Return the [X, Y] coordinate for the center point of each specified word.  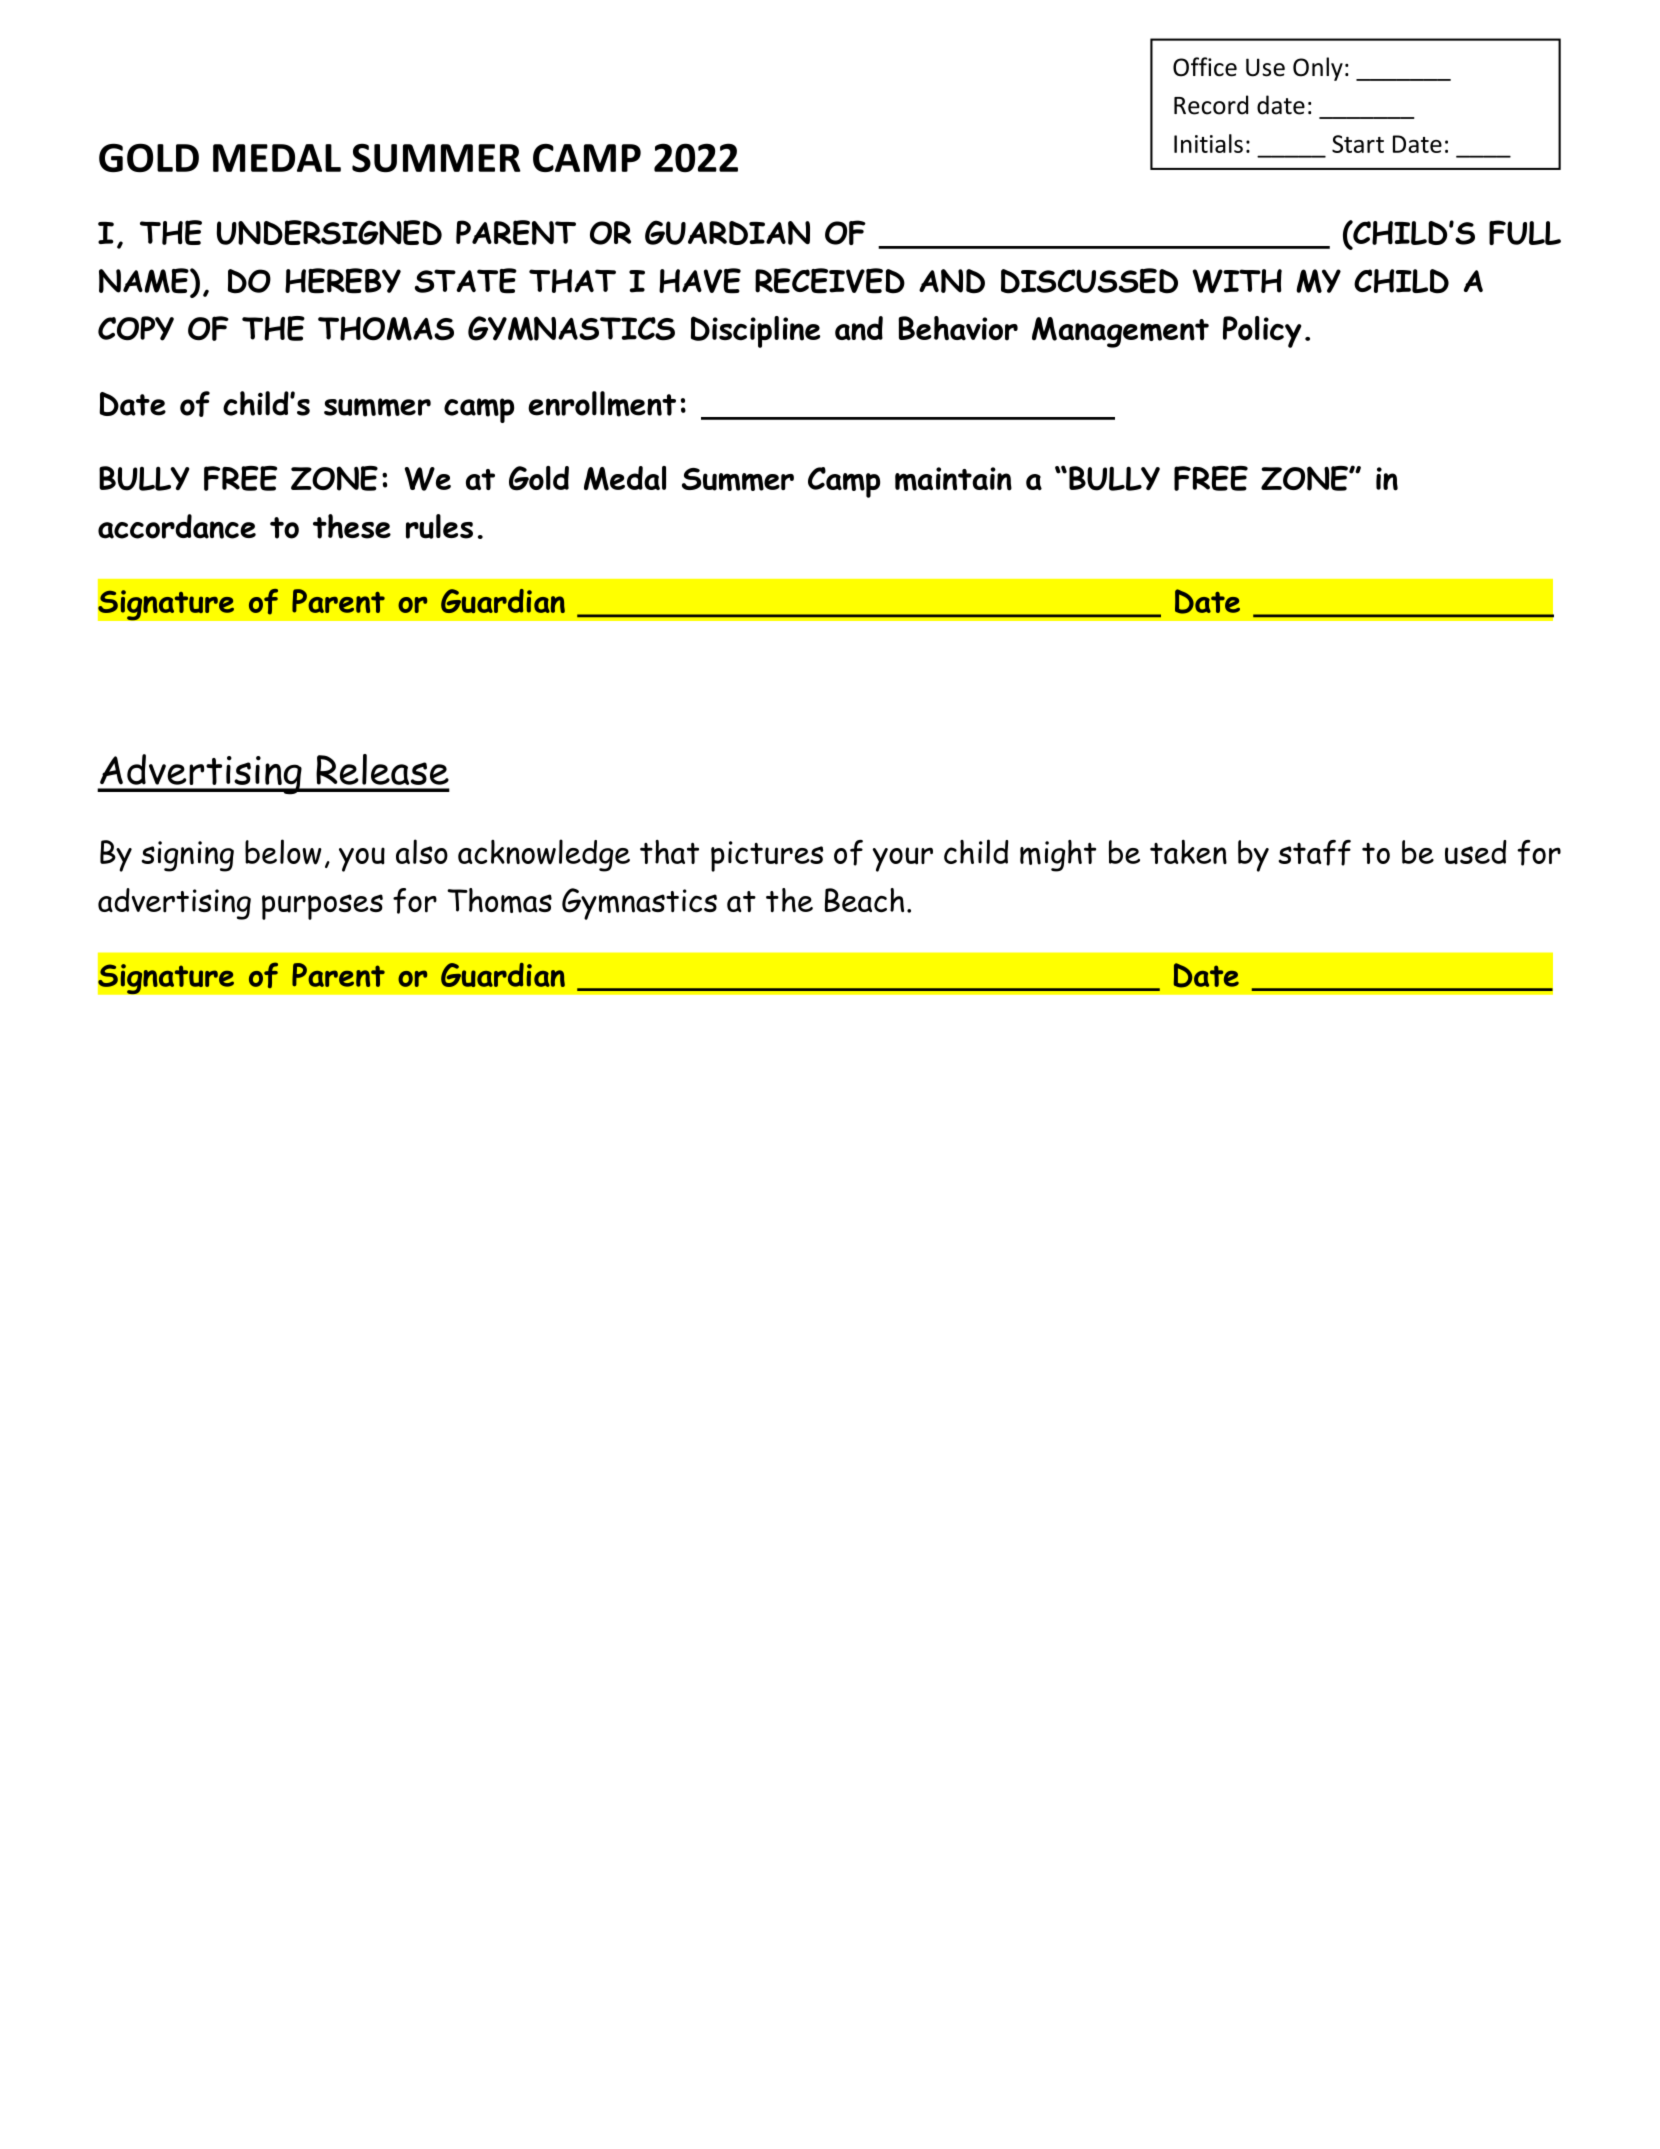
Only [1318, 69]
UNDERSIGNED [329, 232]
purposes [322, 907]
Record [1211, 105]
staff [1314, 853]
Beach [864, 900]
